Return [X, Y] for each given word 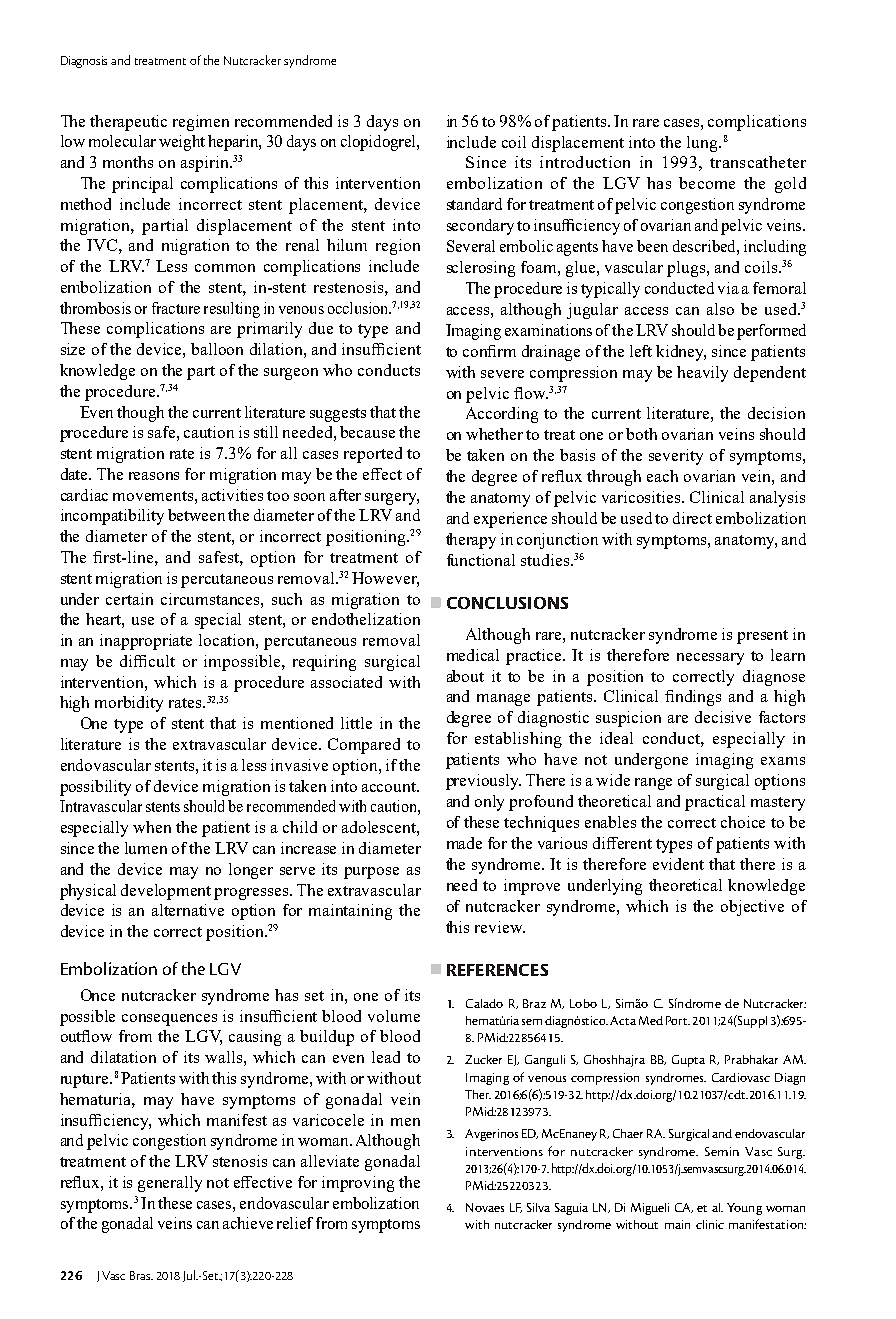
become [707, 183]
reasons [154, 476]
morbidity [129, 704]
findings [693, 698]
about [465, 676]
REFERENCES [497, 970]
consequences [169, 1020]
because [367, 432]
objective [752, 908]
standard [474, 204]
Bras [141, 1275]
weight [182, 143]
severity [676, 457]
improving [358, 1184]
